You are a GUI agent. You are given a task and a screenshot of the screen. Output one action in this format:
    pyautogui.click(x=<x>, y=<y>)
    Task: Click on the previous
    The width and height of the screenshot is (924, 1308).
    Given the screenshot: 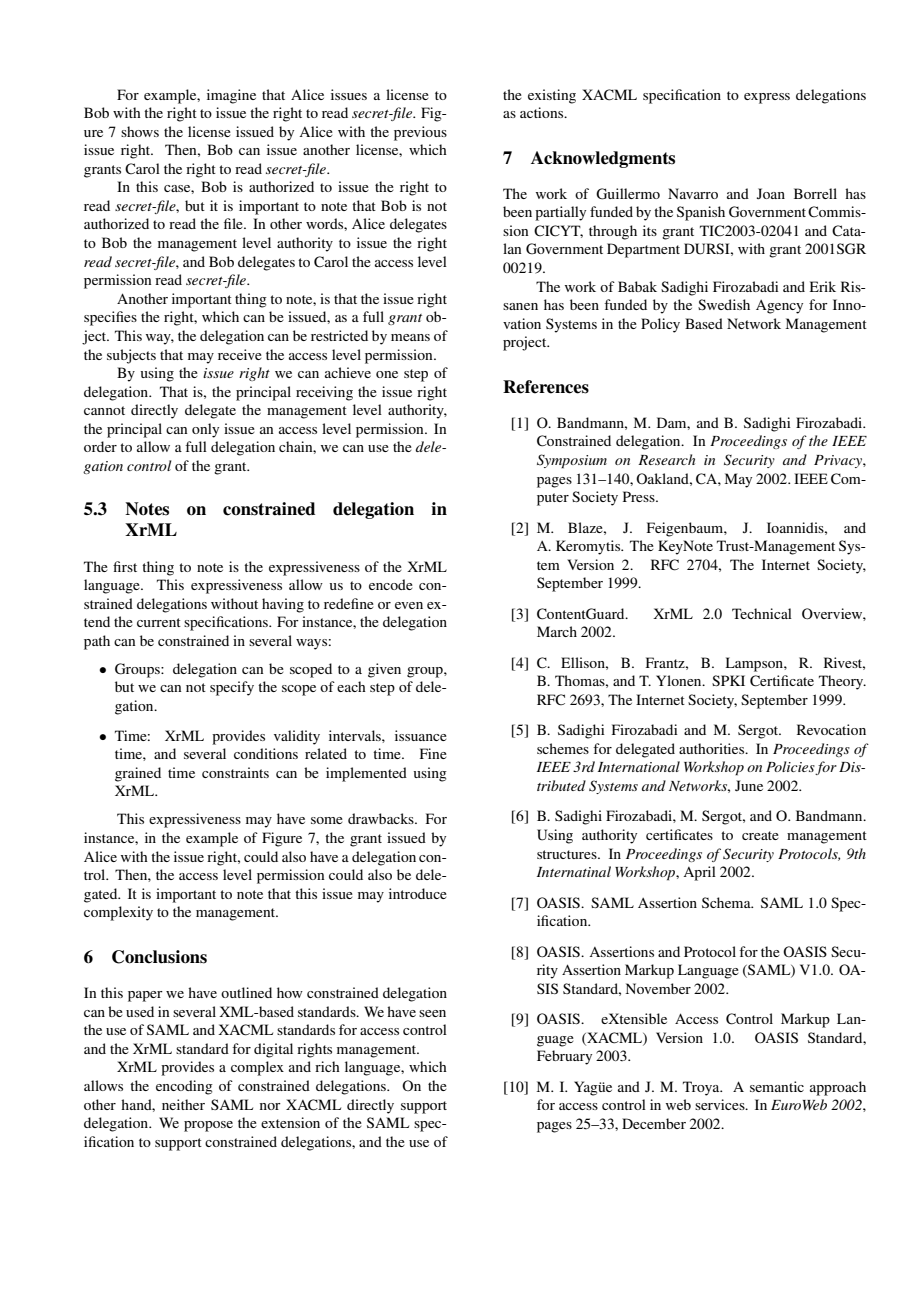 What is the action you would take?
    pyautogui.click(x=420, y=133)
